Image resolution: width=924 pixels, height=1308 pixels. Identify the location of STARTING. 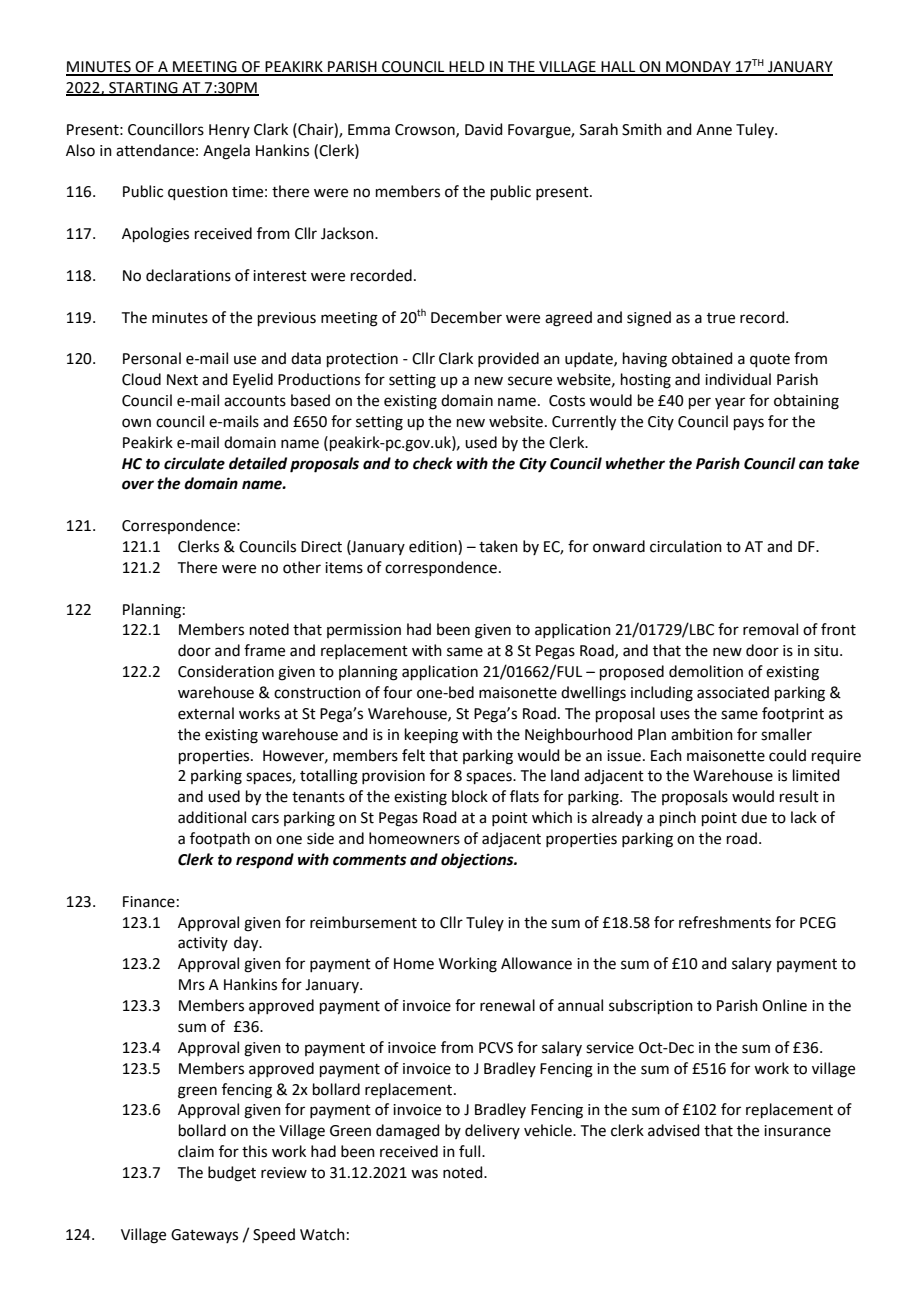
(143, 89).
